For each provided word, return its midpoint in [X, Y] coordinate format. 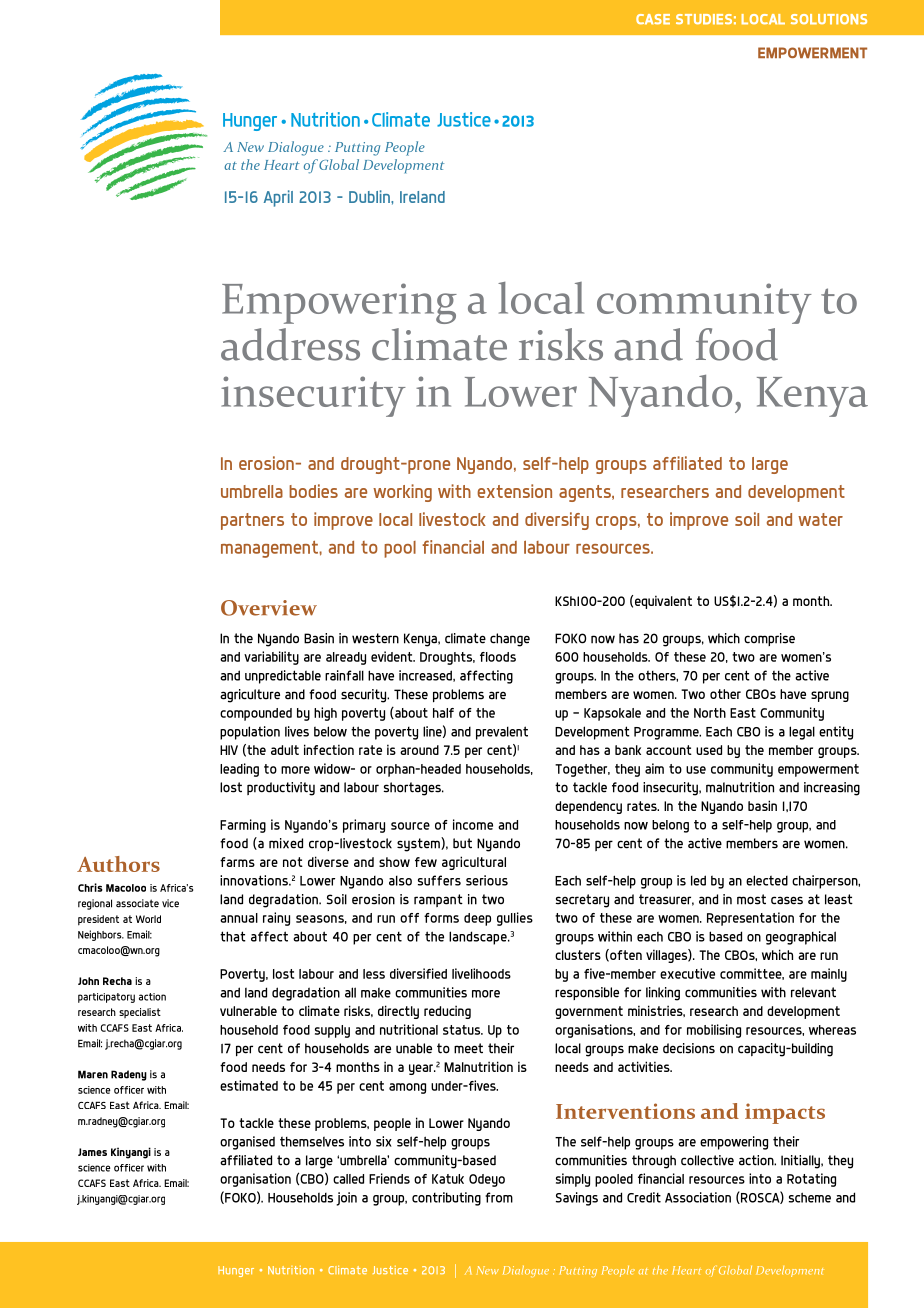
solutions [829, 19]
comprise [769, 639]
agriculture [250, 696]
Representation [750, 919]
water [820, 519]
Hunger [236, 1271]
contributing [446, 1199]
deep [477, 919]
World [148, 919]
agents [586, 493]
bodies [313, 491]
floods [498, 657]
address [290, 344]
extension [514, 491]
